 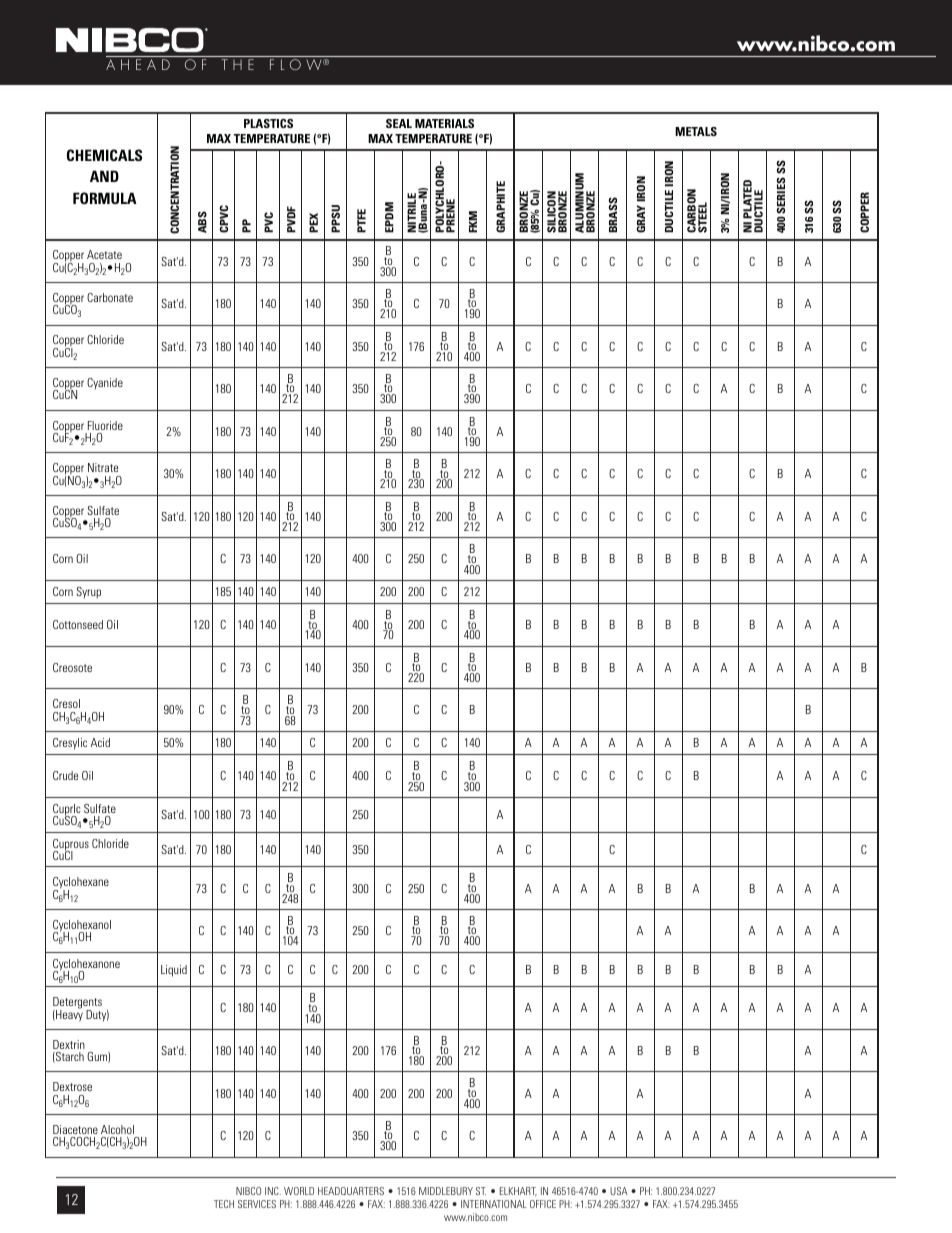 What do you see at coordinates (444, 123) in the document?
I see `MATERIALS` at bounding box center [444, 123].
